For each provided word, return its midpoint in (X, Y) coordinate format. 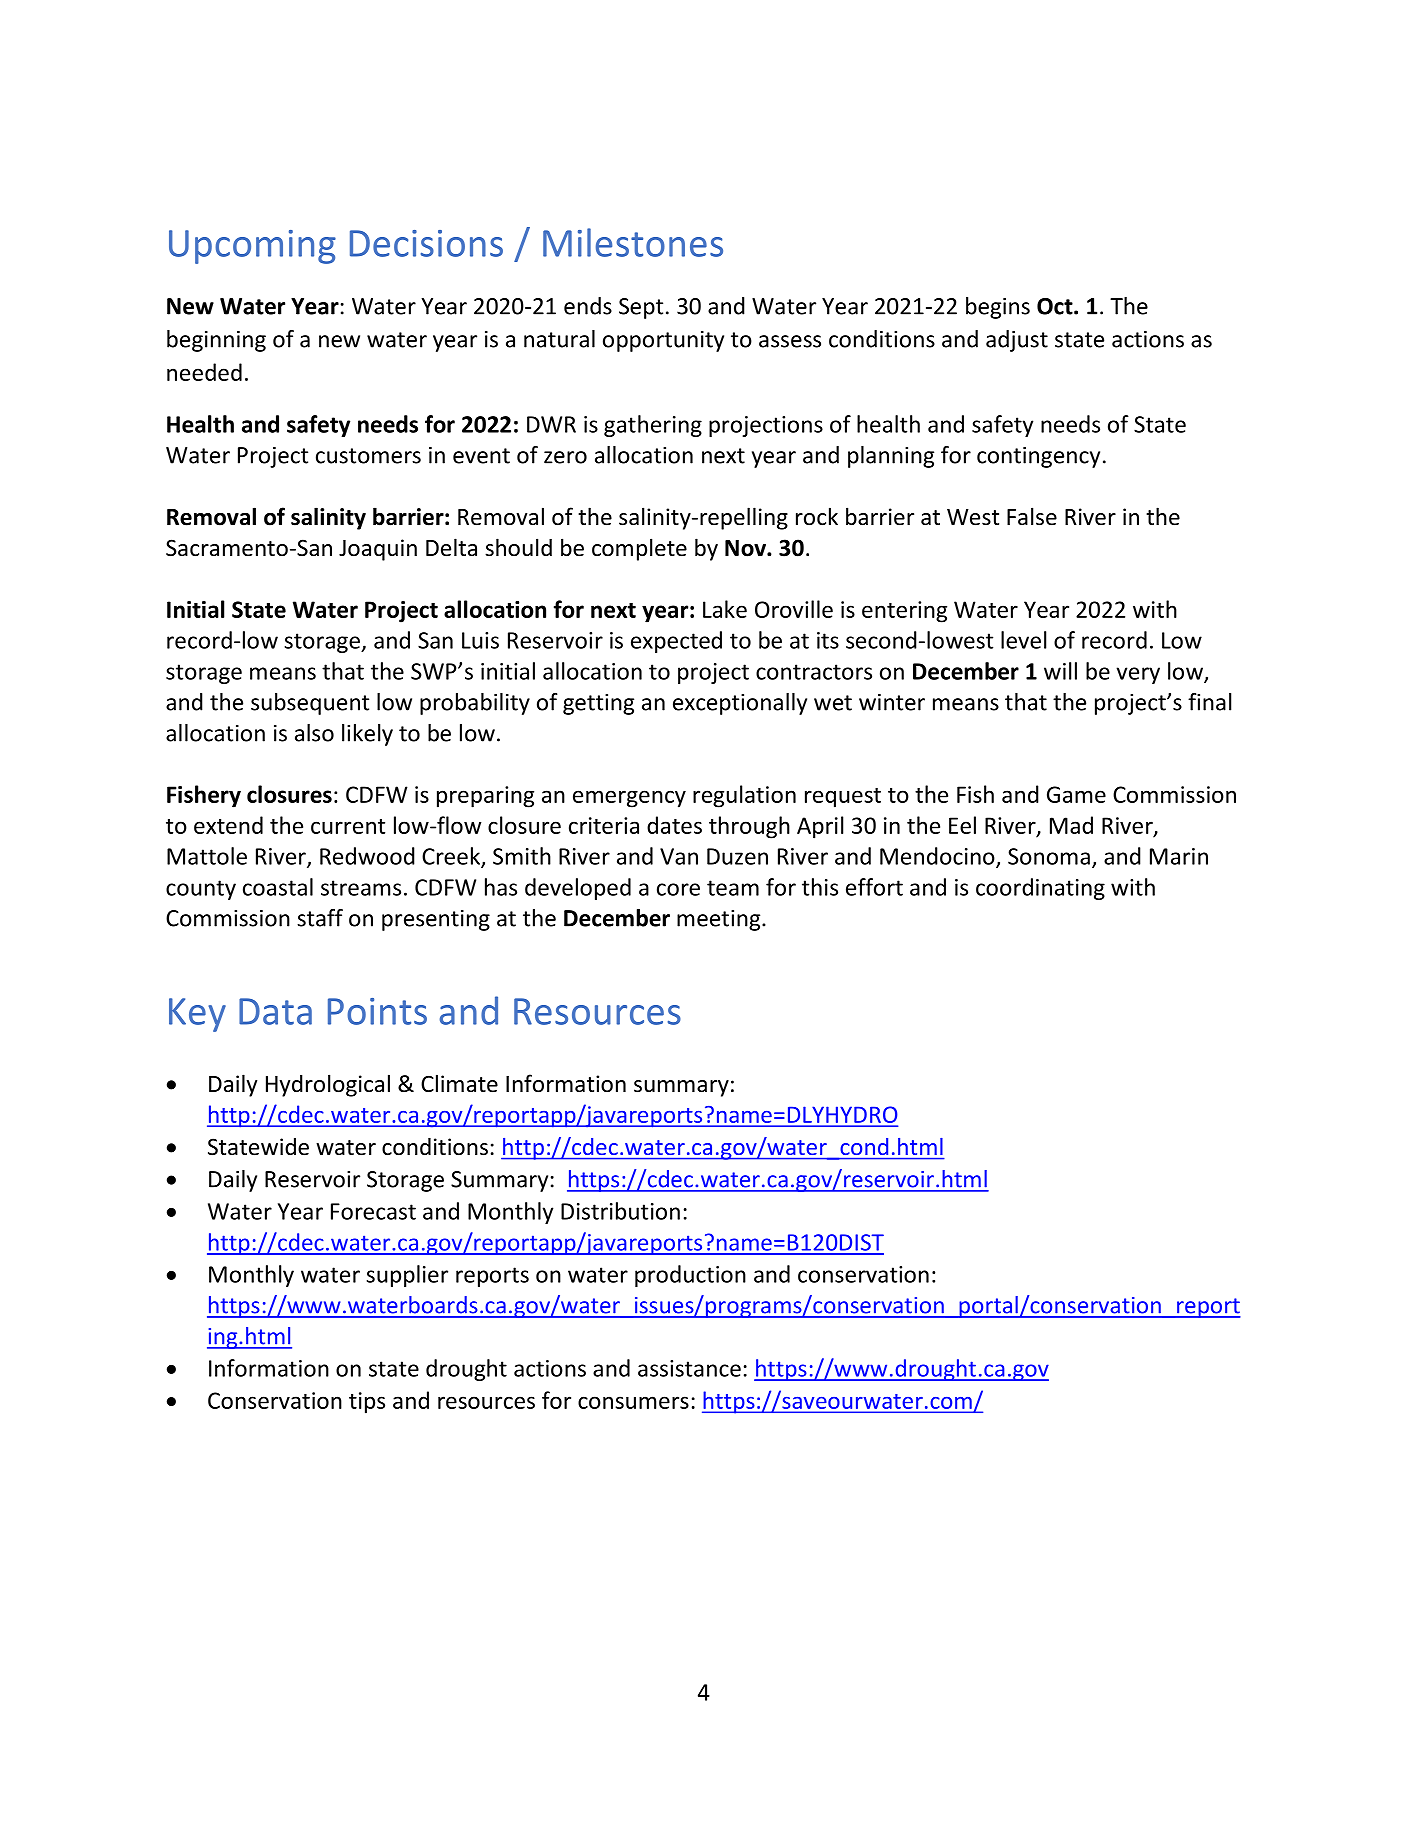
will (1060, 671)
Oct (1056, 306)
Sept (641, 308)
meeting (720, 920)
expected (676, 642)
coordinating (1040, 889)
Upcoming (252, 247)
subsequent (310, 704)
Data (275, 1011)
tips (367, 1403)
